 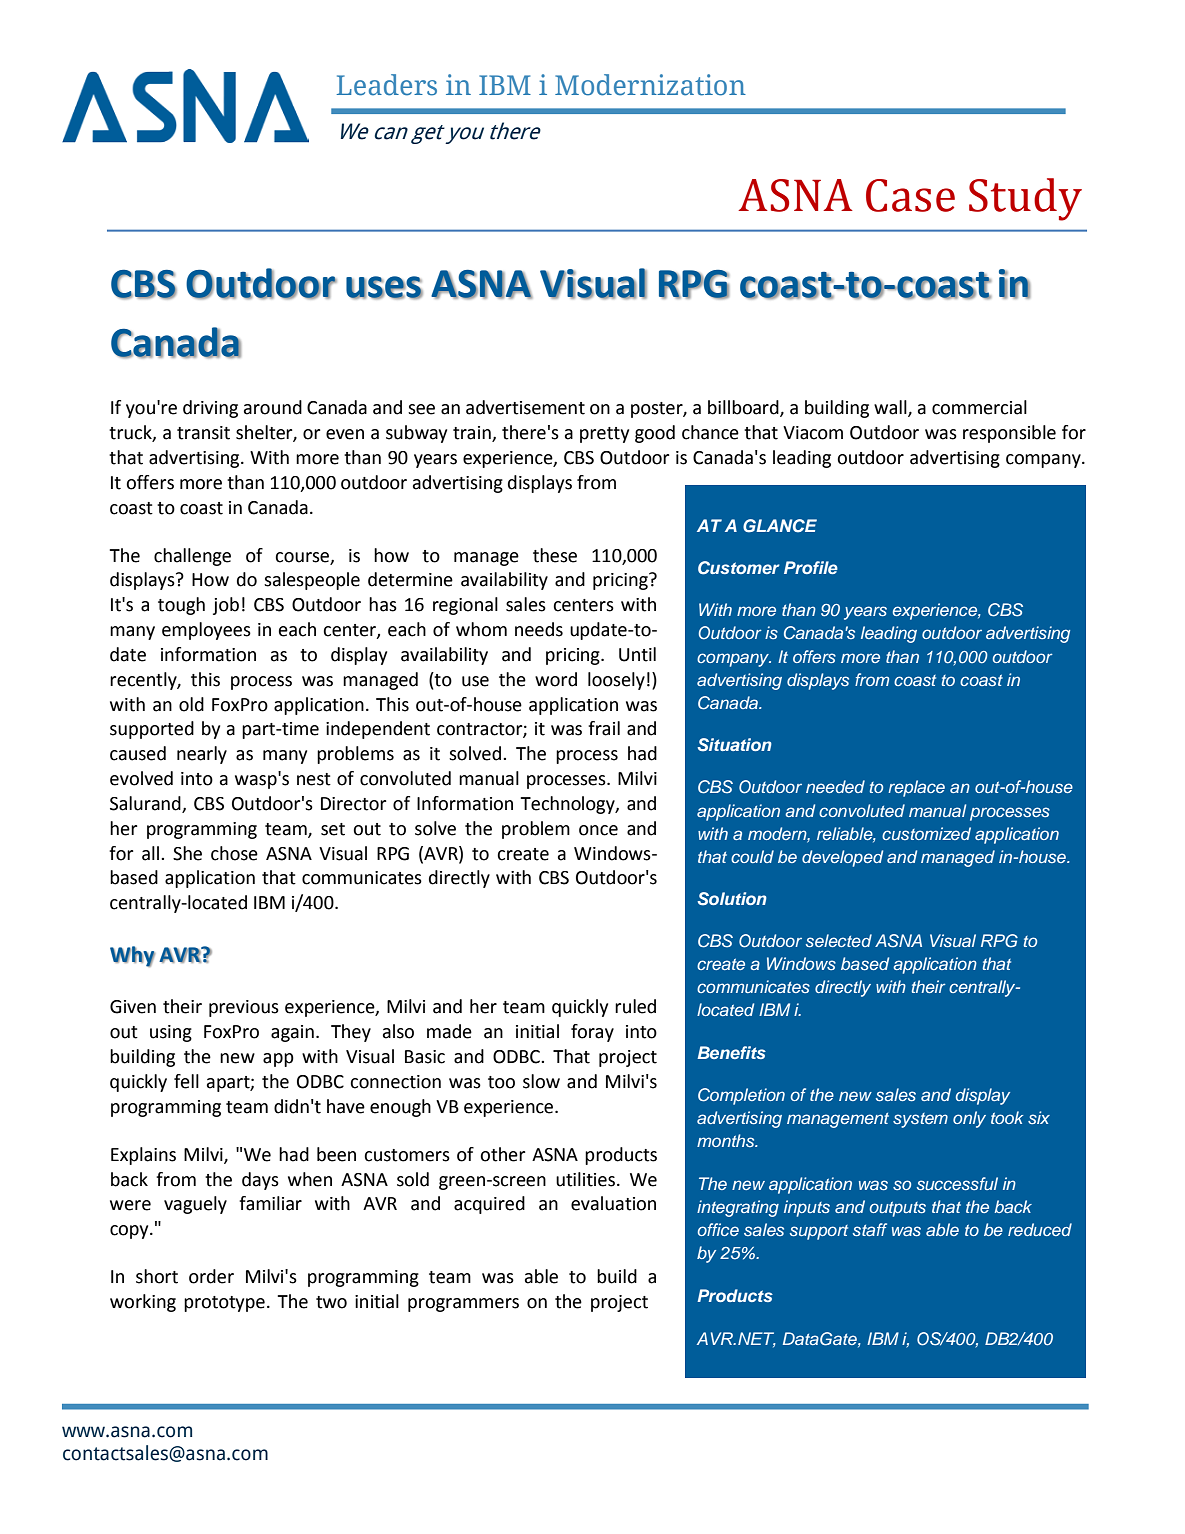 What do you see at coordinates (387, 85) in the screenshot?
I see `Leaders` at bounding box center [387, 85].
